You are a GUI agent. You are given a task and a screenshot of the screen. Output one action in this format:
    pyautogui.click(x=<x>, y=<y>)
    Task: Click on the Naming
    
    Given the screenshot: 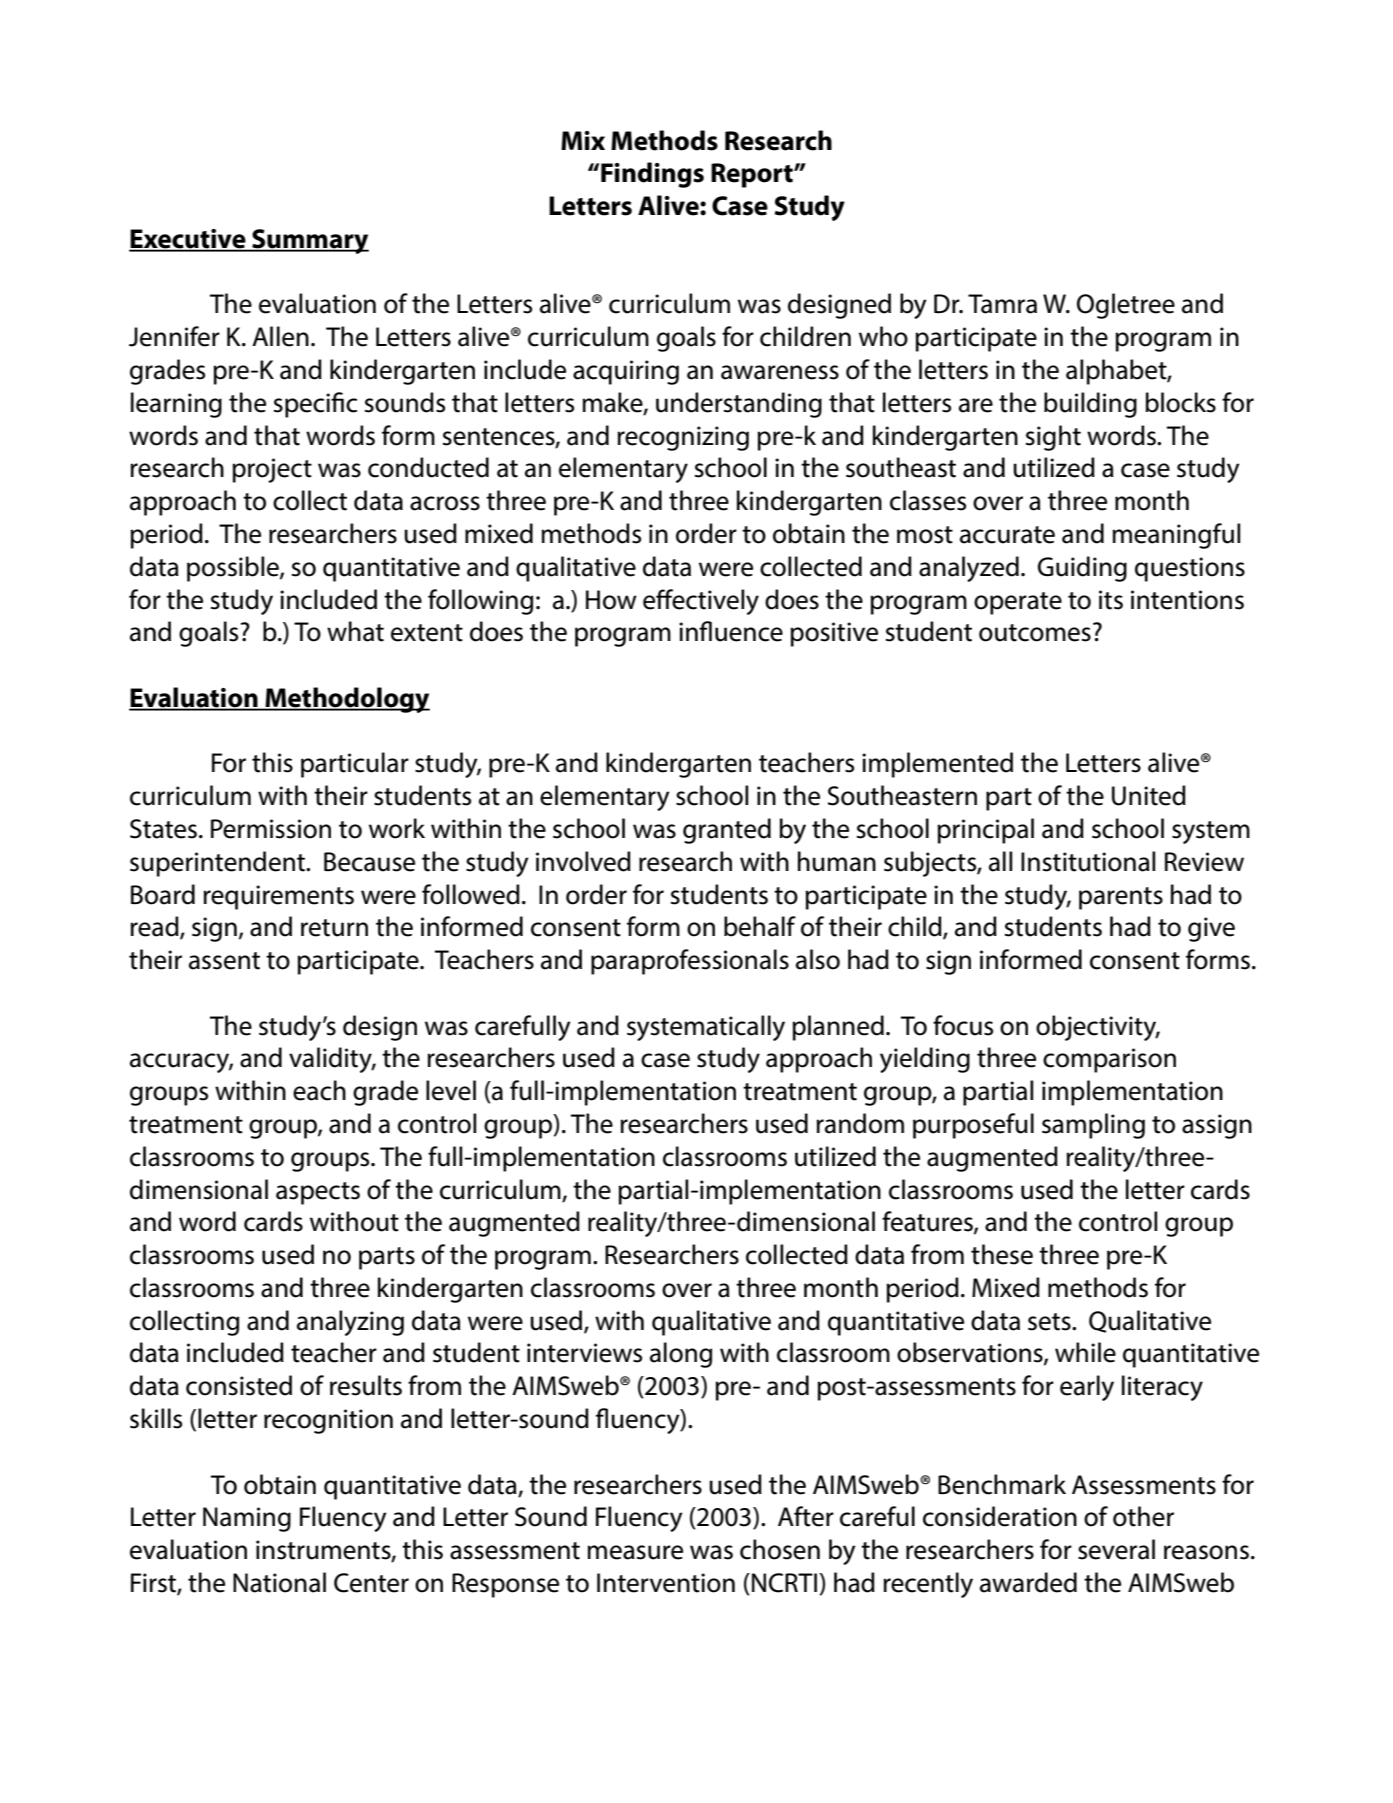 What is the action you would take?
    pyautogui.click(x=247, y=1519)
